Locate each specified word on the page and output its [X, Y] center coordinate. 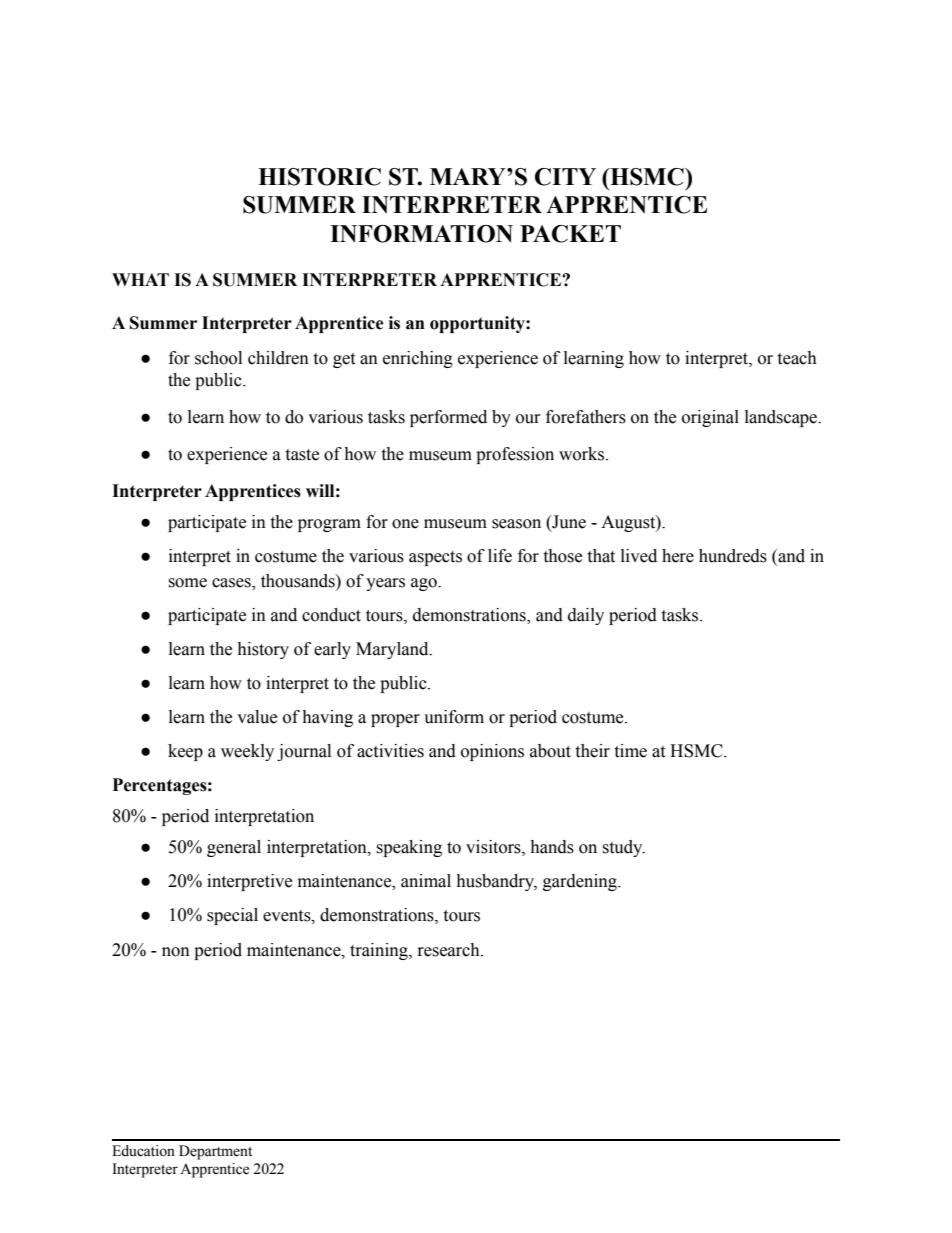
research [450, 950]
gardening [581, 882]
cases [232, 583]
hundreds [733, 556]
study [623, 848]
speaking [409, 848]
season [516, 524]
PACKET [570, 234]
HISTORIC [319, 177]
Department [215, 1152]
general [234, 848]
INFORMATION [421, 234]
